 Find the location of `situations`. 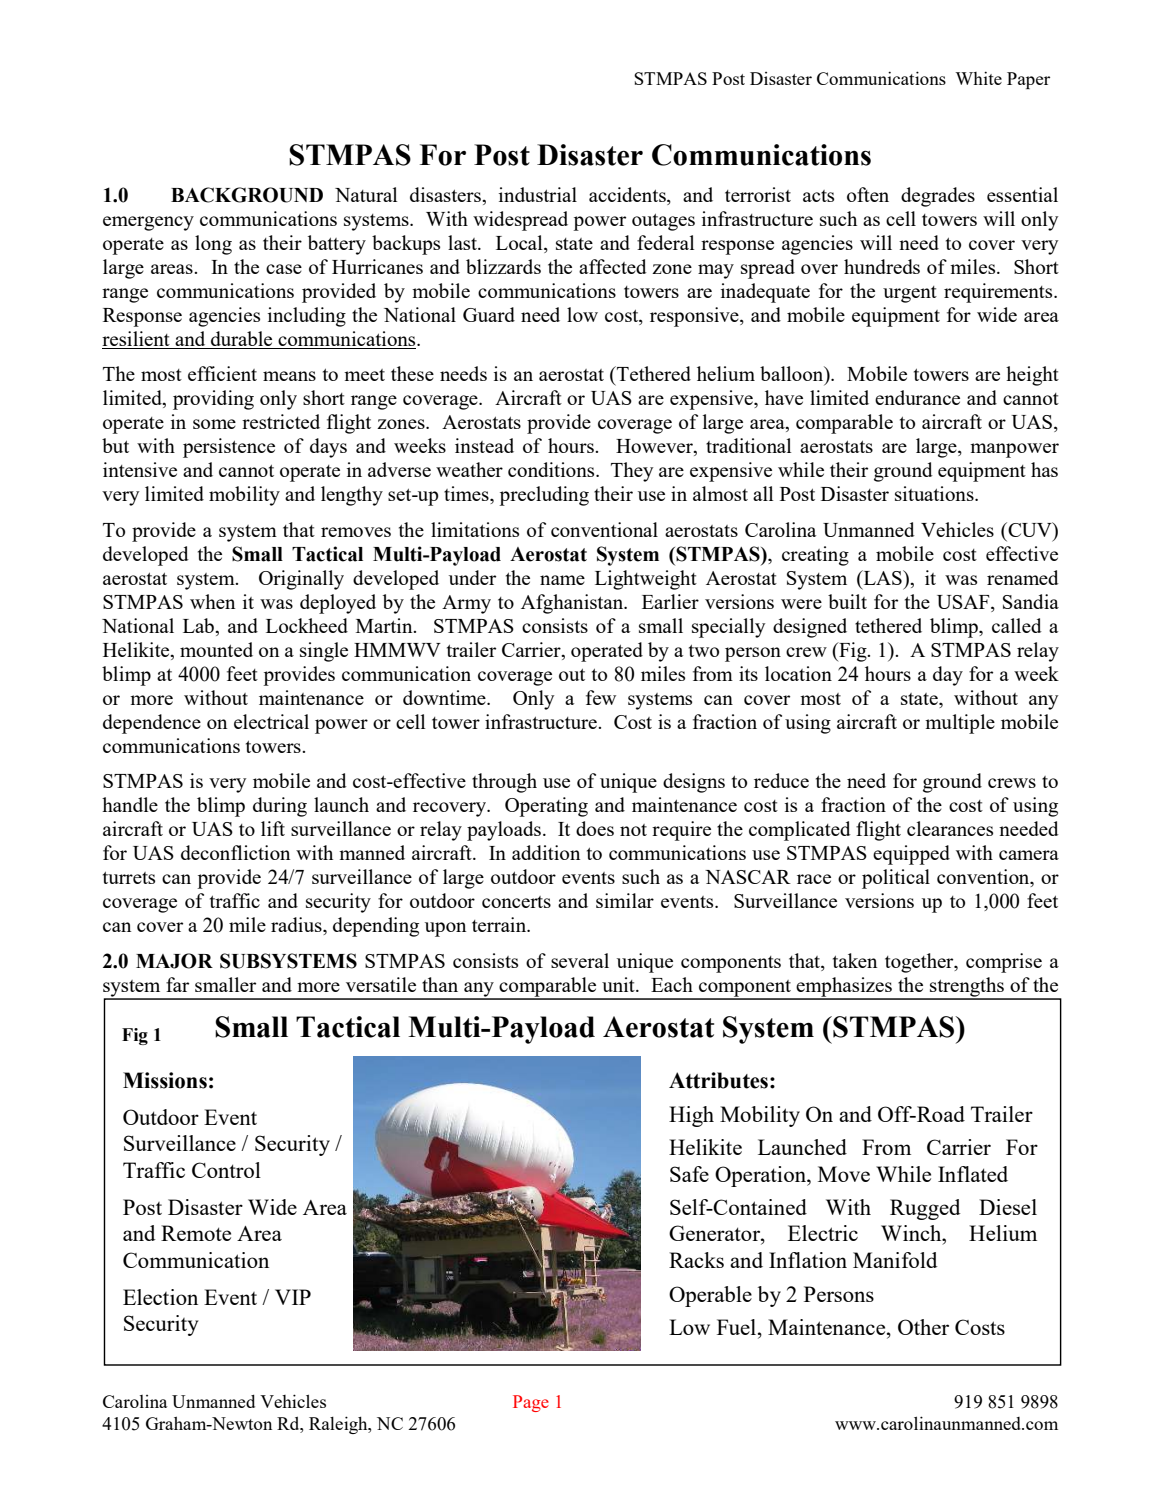

situations is located at coordinates (935, 493).
